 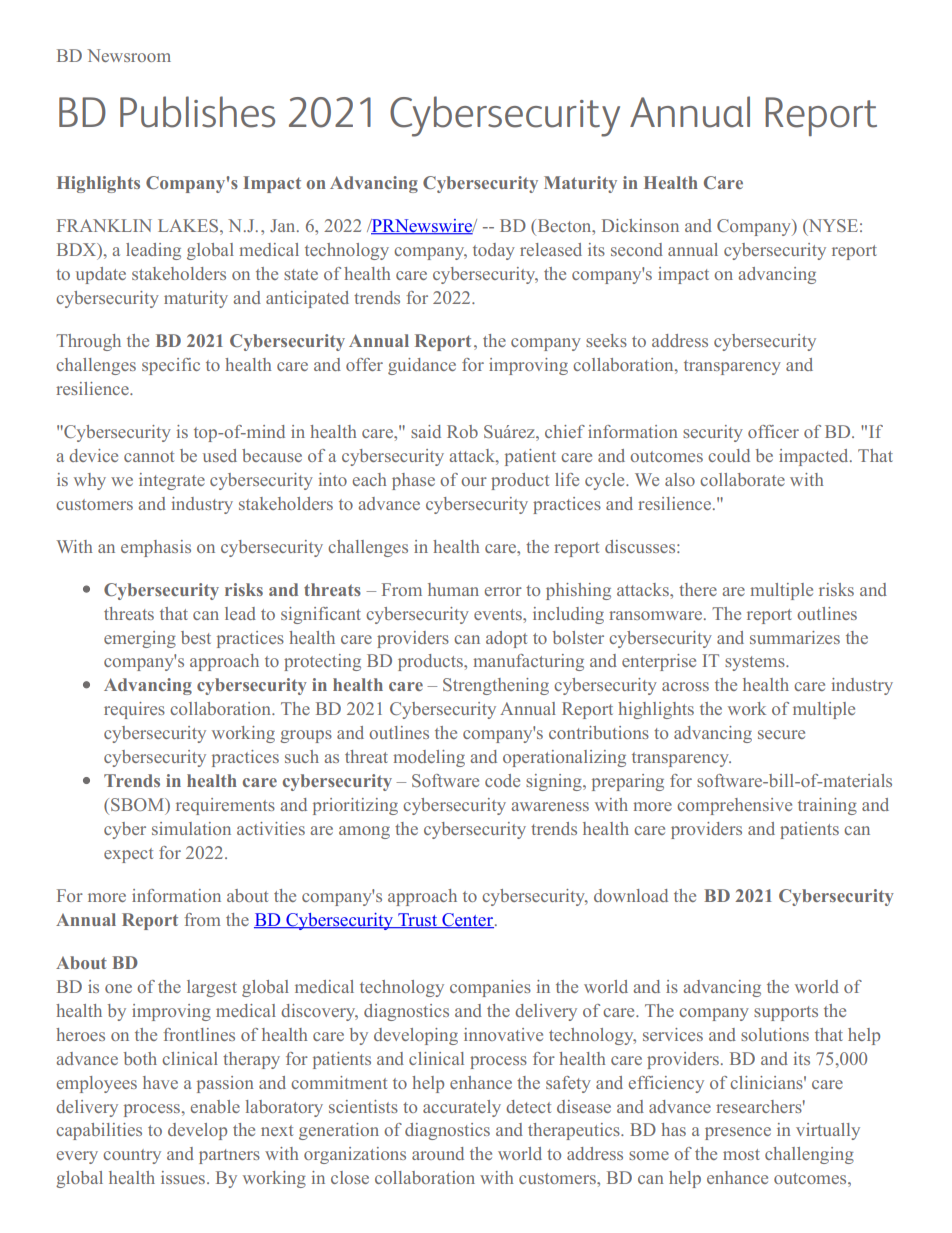 What do you see at coordinates (438, 1153) in the screenshot?
I see `around` at bounding box center [438, 1153].
